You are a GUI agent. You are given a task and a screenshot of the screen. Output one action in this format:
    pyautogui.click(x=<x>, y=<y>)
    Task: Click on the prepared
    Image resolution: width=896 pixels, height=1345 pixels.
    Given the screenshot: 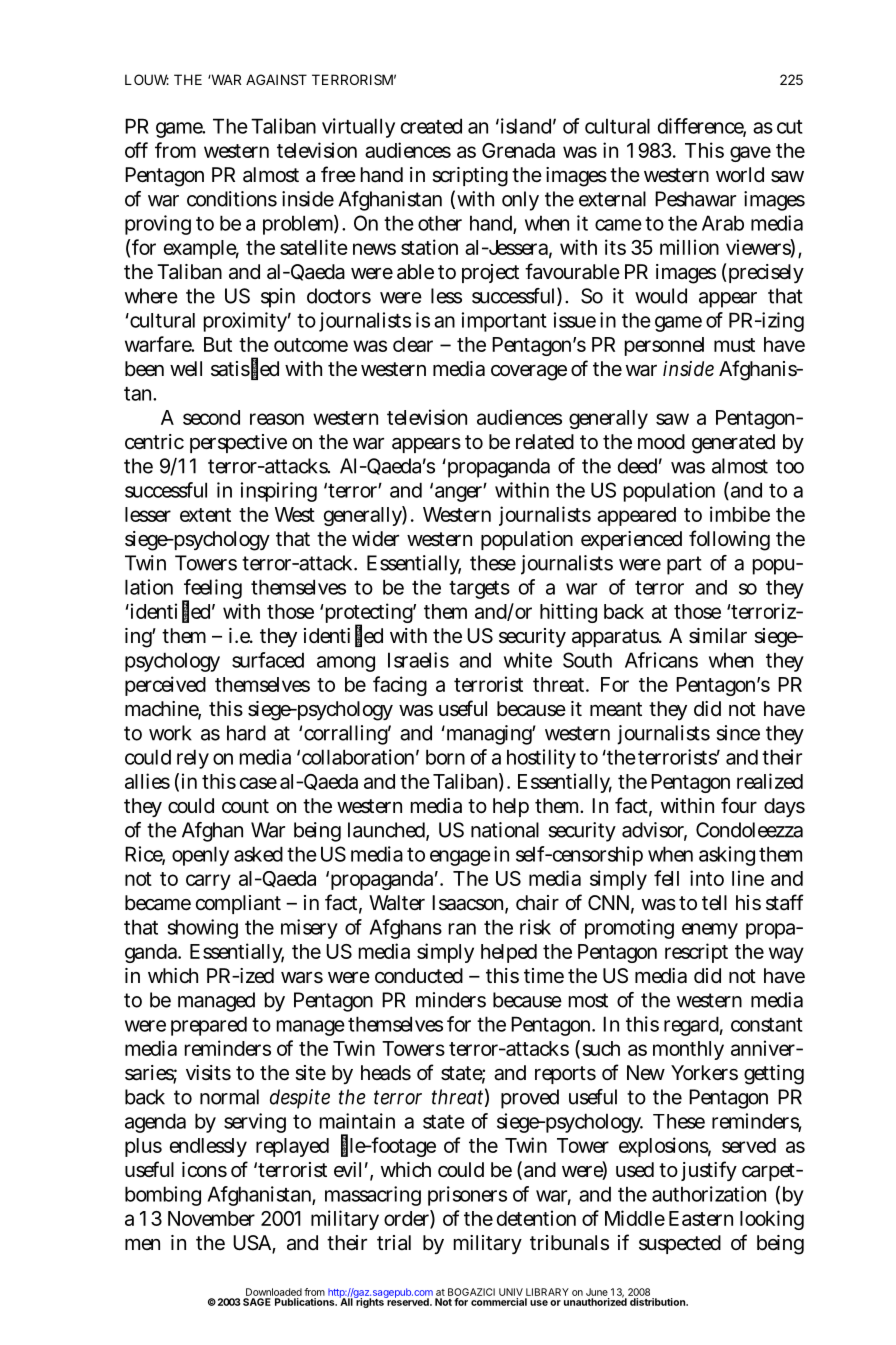 What is the action you would take?
    pyautogui.click(x=209, y=1026)
